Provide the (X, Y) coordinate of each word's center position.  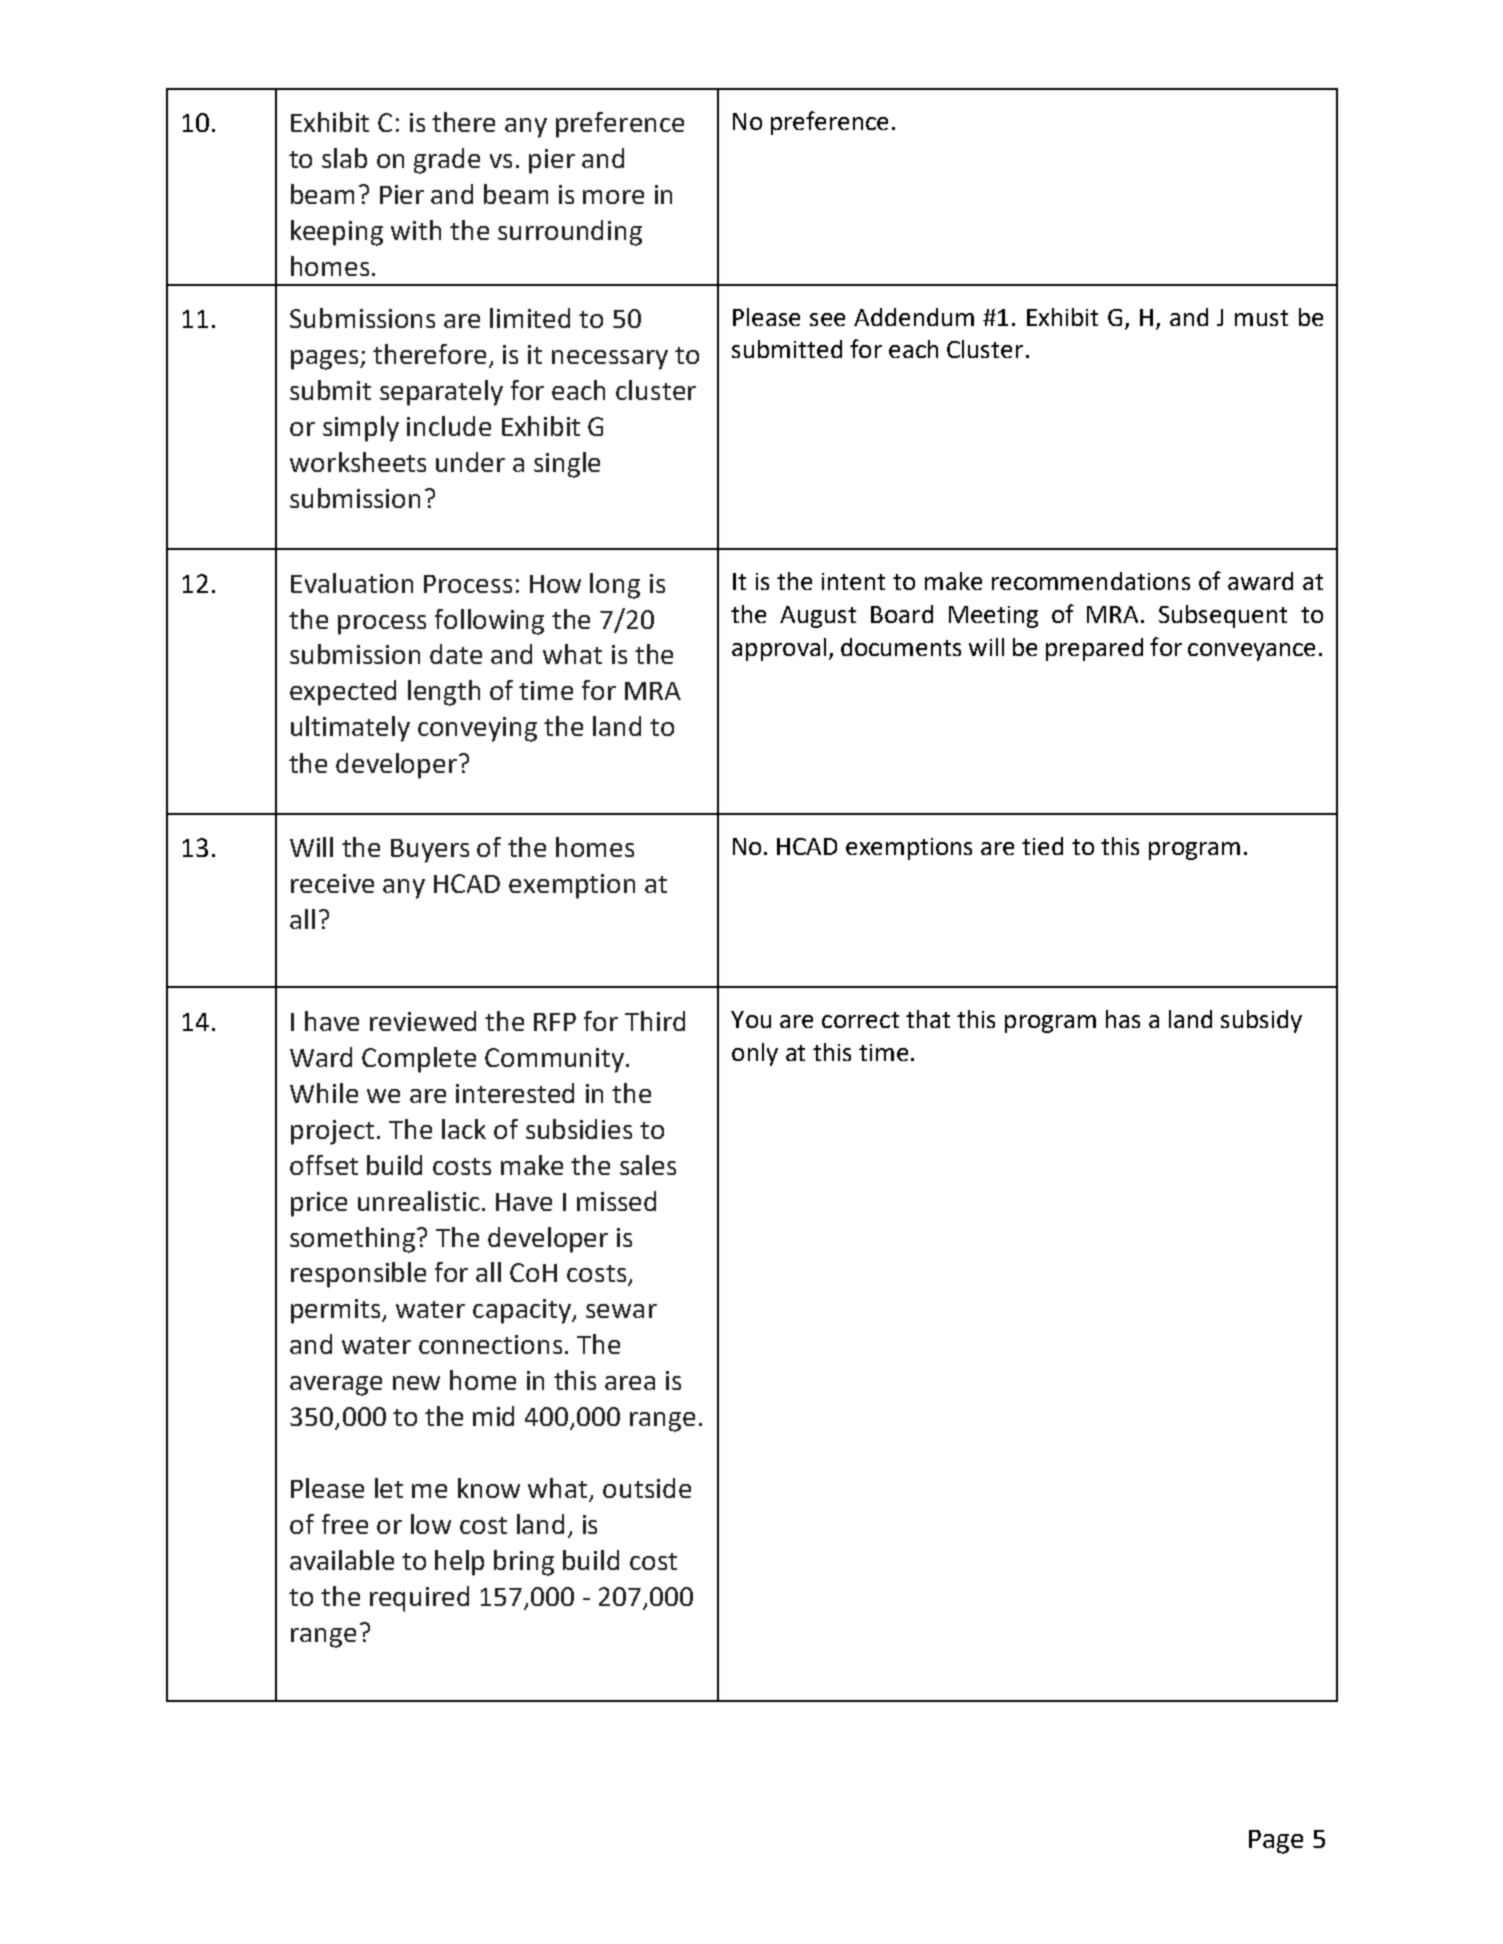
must (1261, 318)
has (1123, 1019)
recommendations (1091, 581)
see (827, 319)
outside (647, 1488)
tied (1042, 846)
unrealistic (419, 1201)
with (416, 230)
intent (853, 581)
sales (648, 1165)
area (630, 1383)
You (751, 1019)
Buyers (430, 851)
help (459, 1563)
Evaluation (352, 583)
